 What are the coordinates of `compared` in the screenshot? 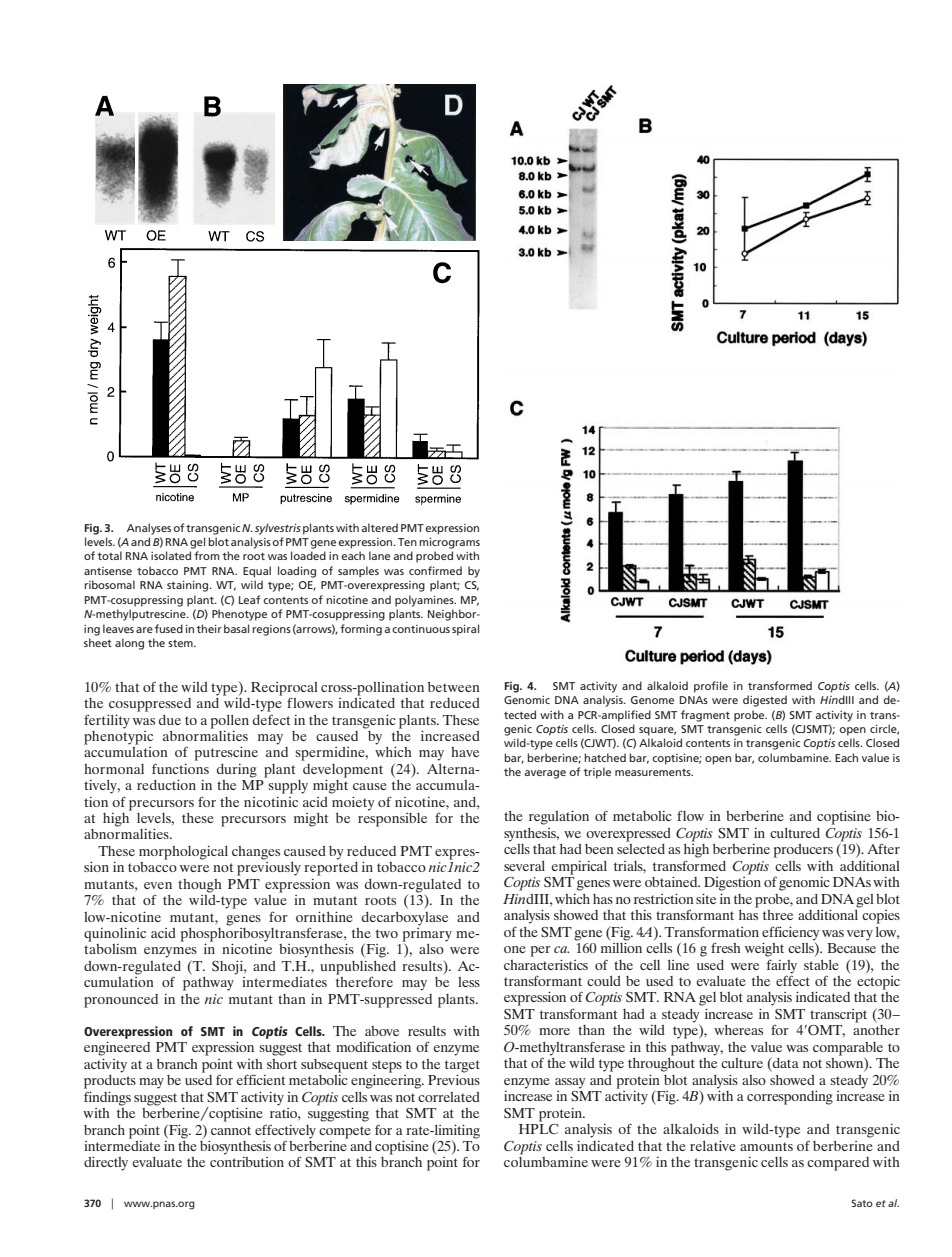 It's located at (838, 1164).
